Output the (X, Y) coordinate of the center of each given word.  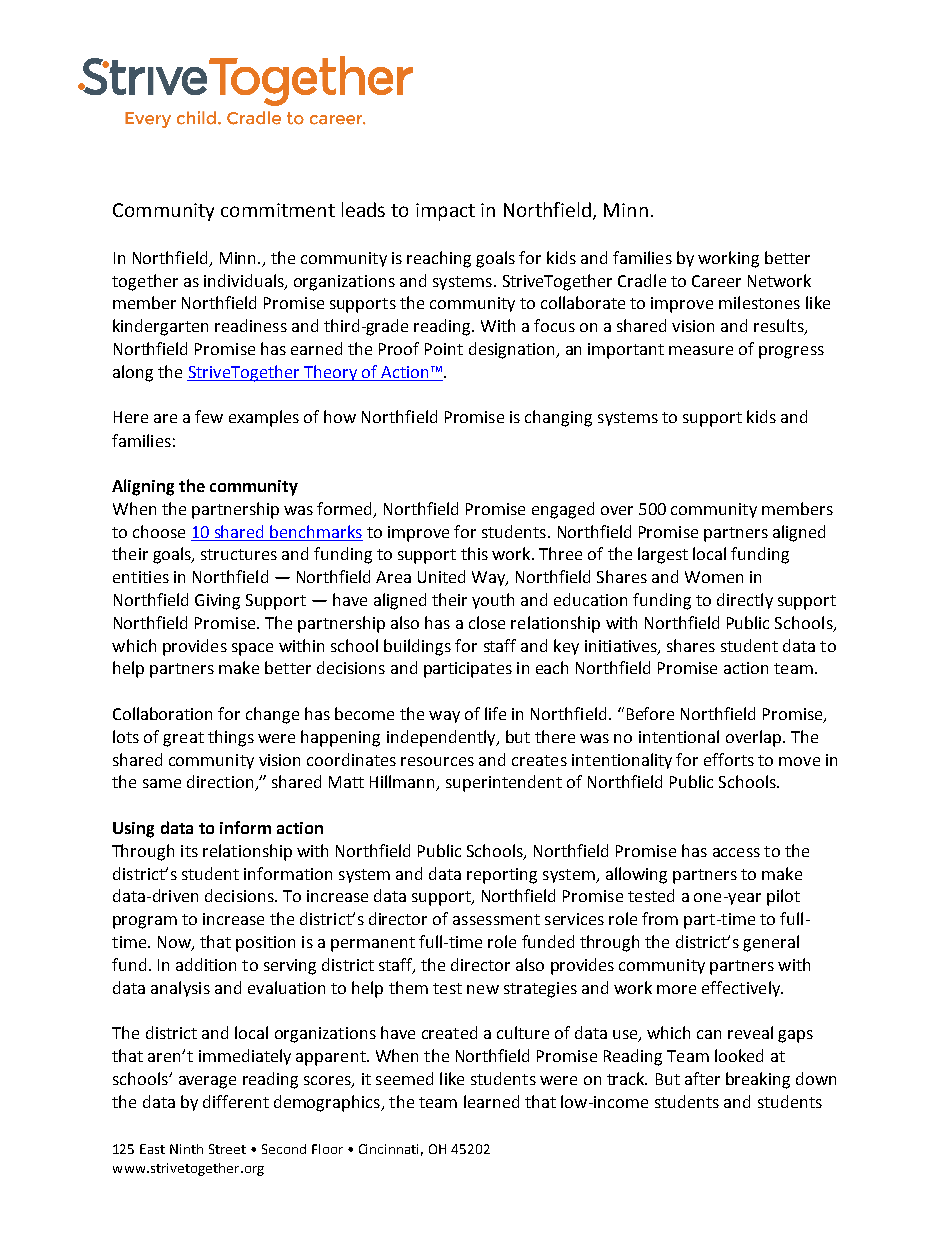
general (771, 943)
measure (701, 350)
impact (445, 212)
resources (437, 761)
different (236, 1101)
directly (745, 601)
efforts (729, 759)
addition (206, 964)
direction (221, 783)
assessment (496, 919)
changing (558, 418)
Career (716, 281)
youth (493, 601)
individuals (245, 281)
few (209, 416)
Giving (217, 602)
